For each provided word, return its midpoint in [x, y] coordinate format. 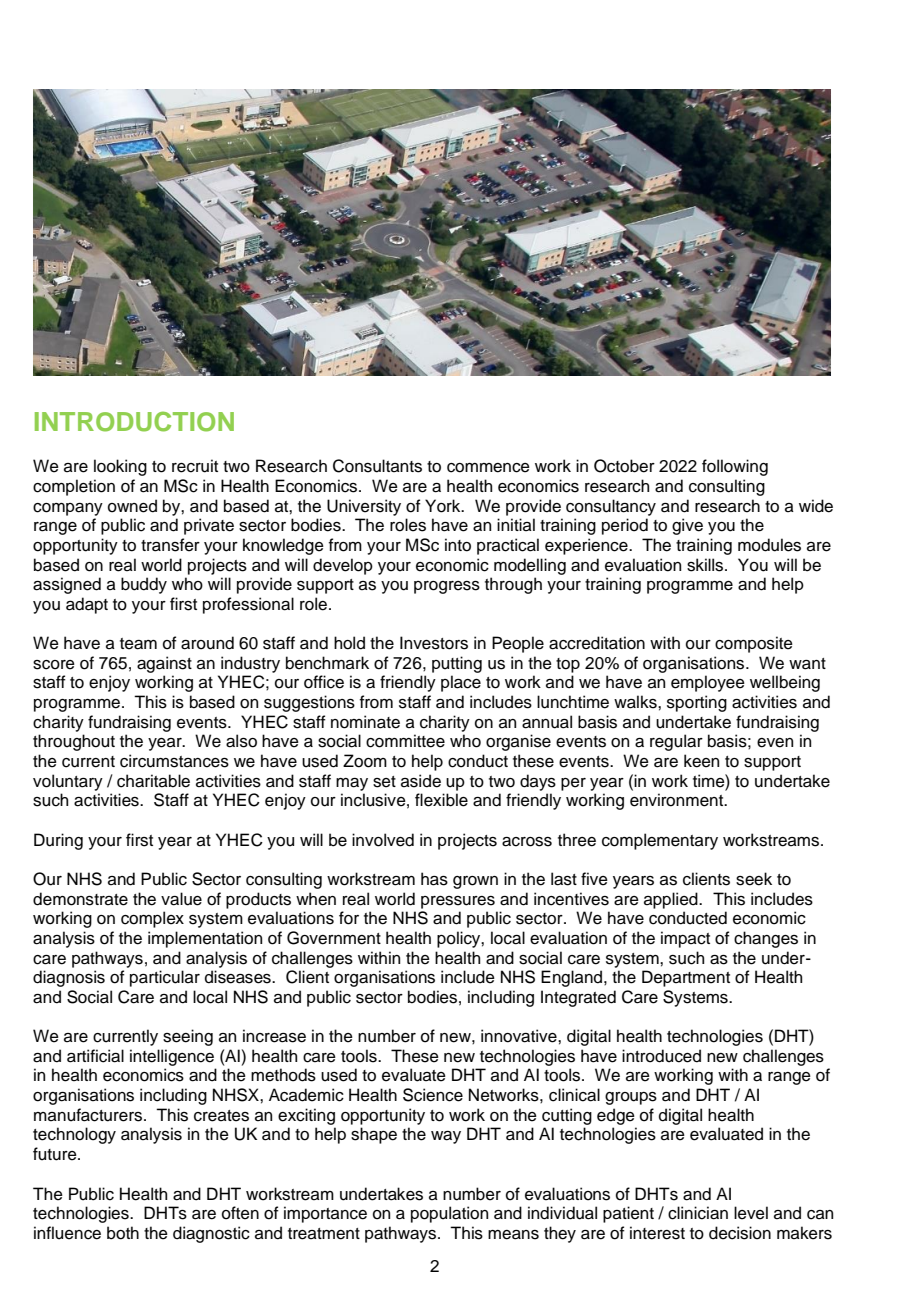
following [735, 467]
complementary [660, 841]
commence [488, 468]
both [123, 1233]
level [751, 1213]
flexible [441, 800]
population [449, 1214]
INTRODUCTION [134, 421]
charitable [153, 781]
